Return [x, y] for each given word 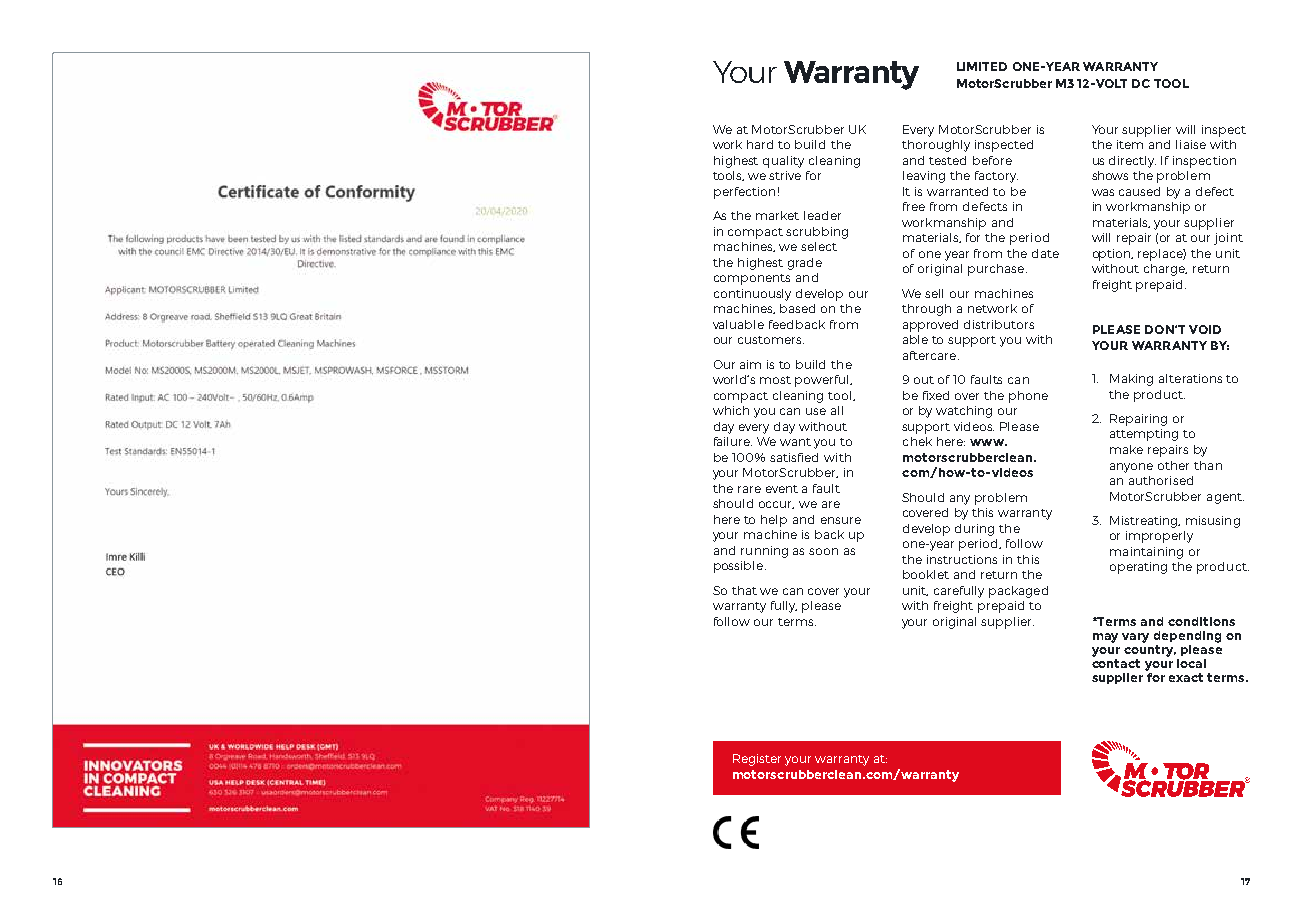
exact [1186, 677]
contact [1116, 663]
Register [757, 760]
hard [760, 144]
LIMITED [982, 66]
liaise [1191, 144]
